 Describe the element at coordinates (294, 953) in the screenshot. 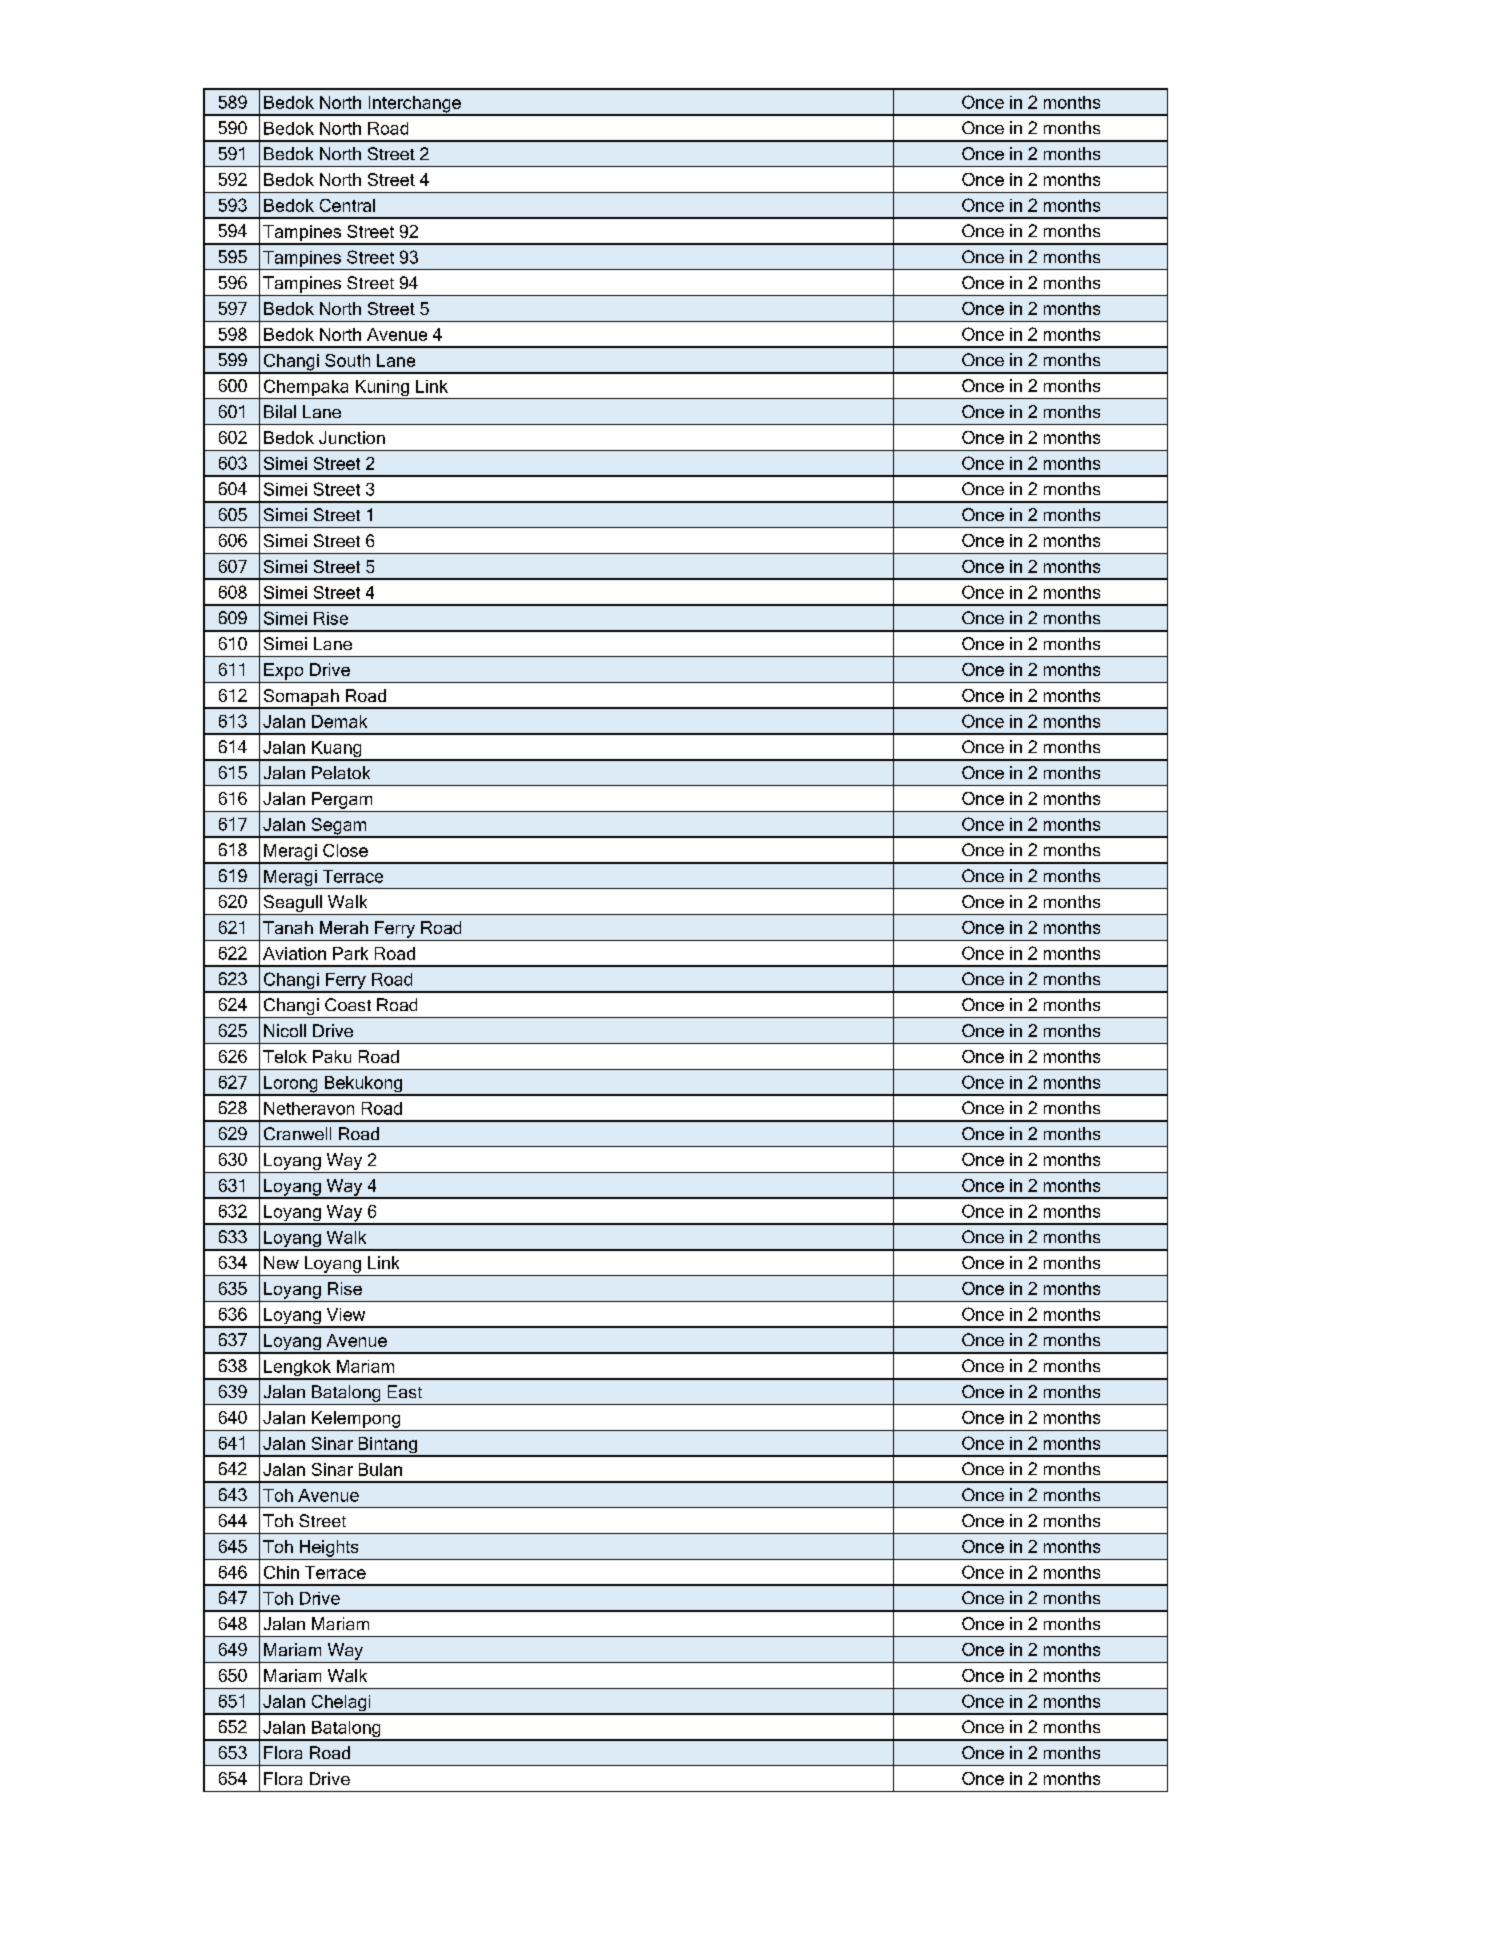

I see `Aviation` at that location.
